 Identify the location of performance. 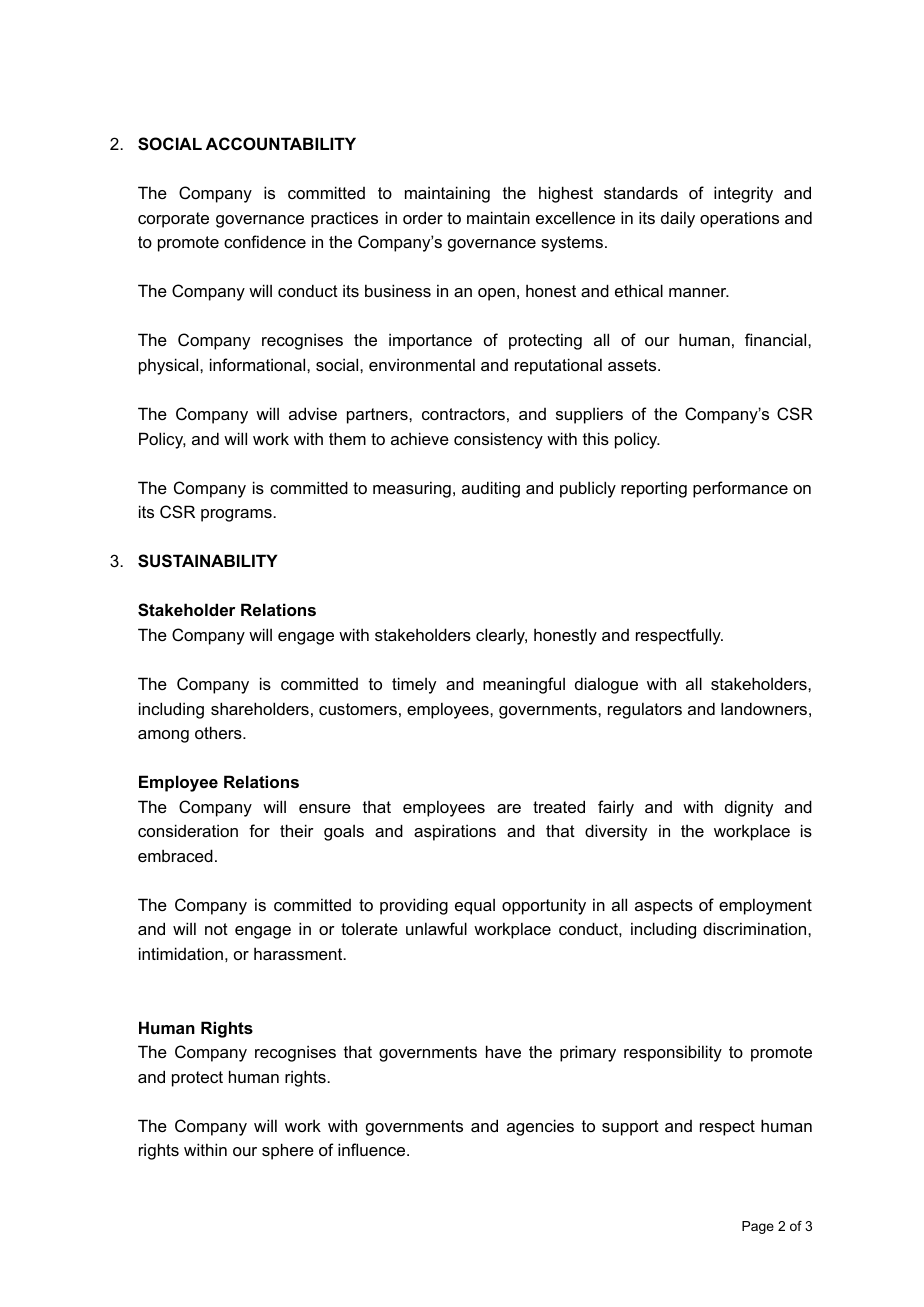
(740, 489).
